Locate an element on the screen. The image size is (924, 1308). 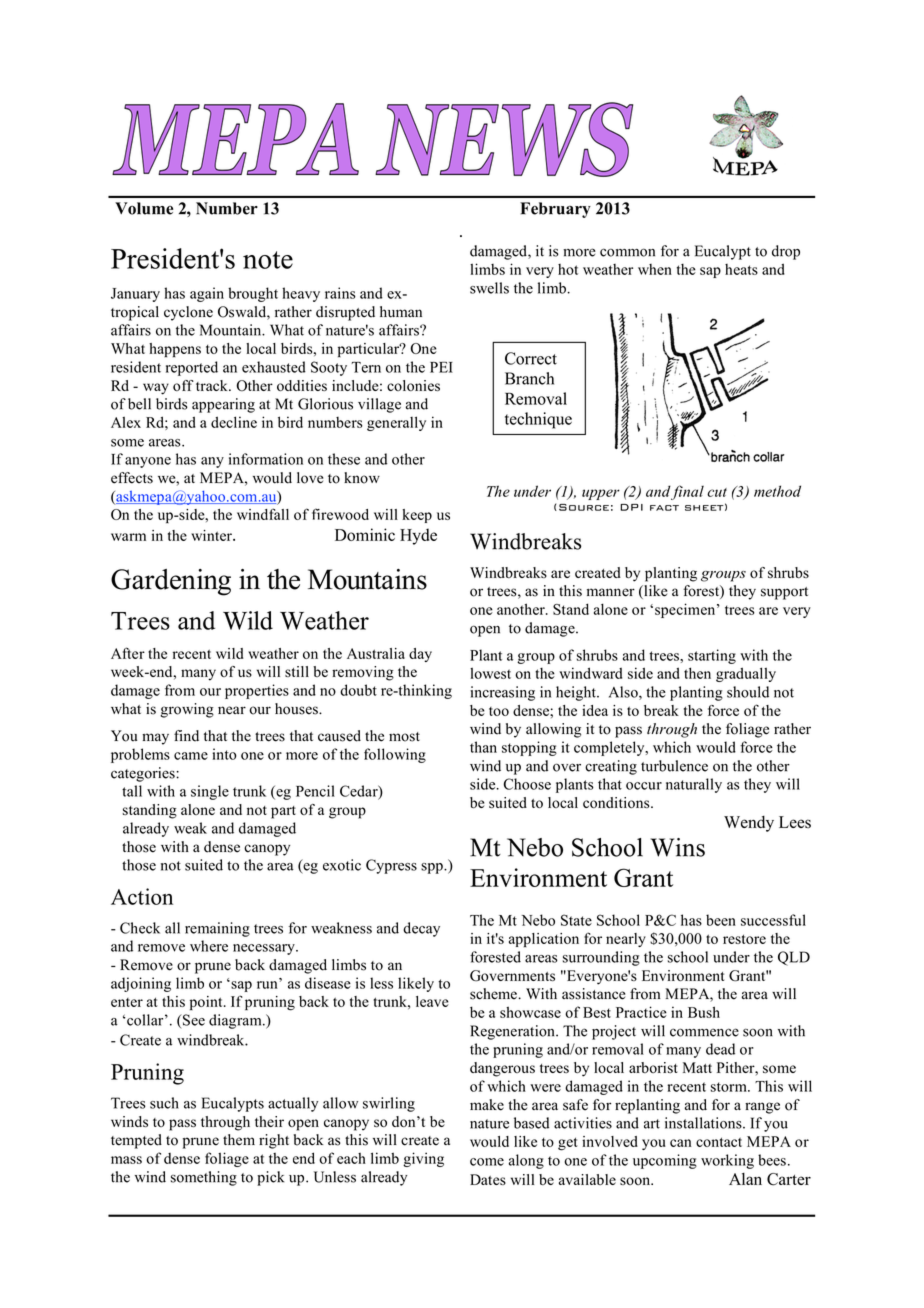
swells is located at coordinates (489, 288).
